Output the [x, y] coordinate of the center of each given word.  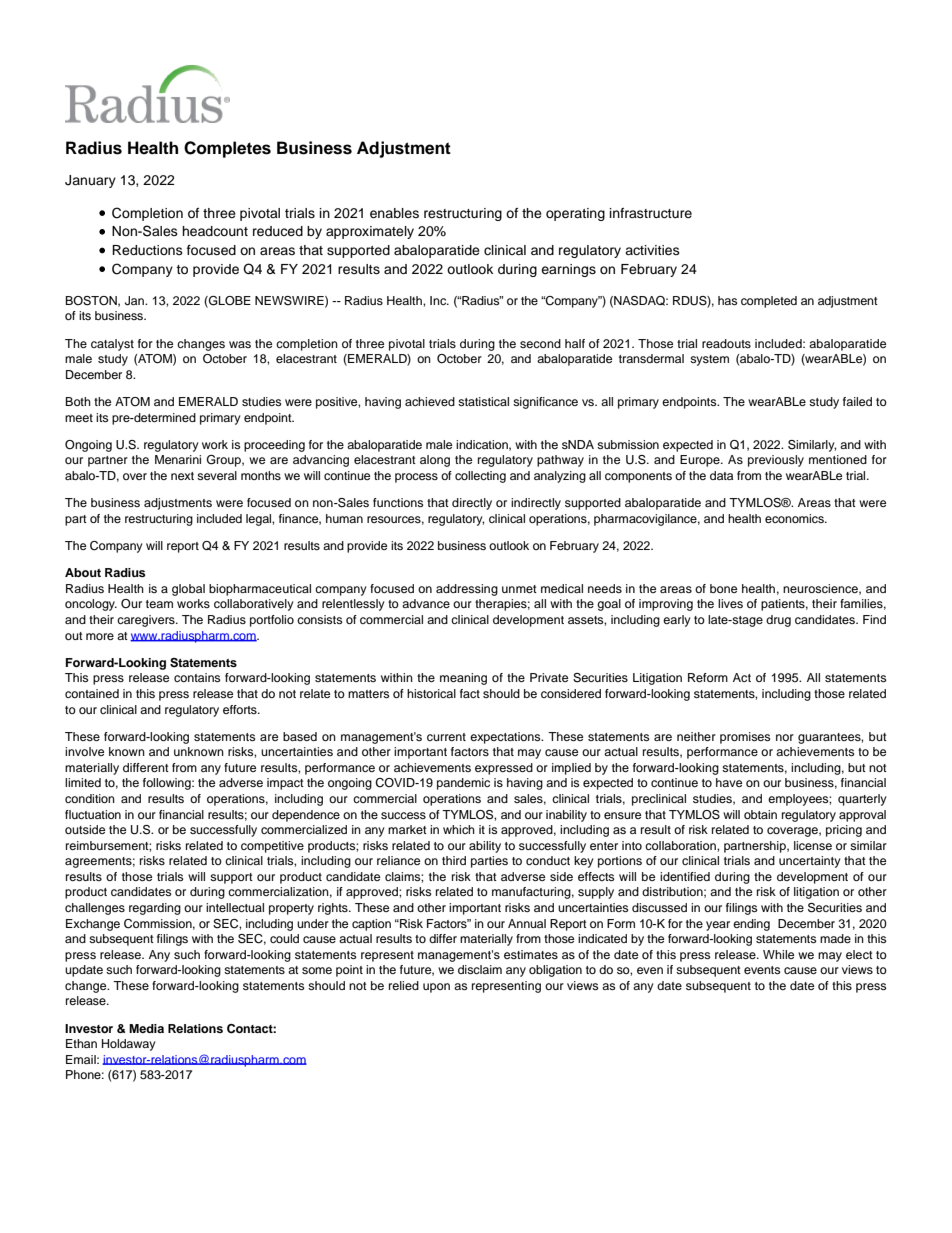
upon [436, 988]
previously [776, 461]
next [182, 476]
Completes [227, 149]
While [778, 954]
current [446, 737]
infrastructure [651, 213]
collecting [480, 477]
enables [394, 213]
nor [785, 737]
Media [146, 1028]
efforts [241, 709]
